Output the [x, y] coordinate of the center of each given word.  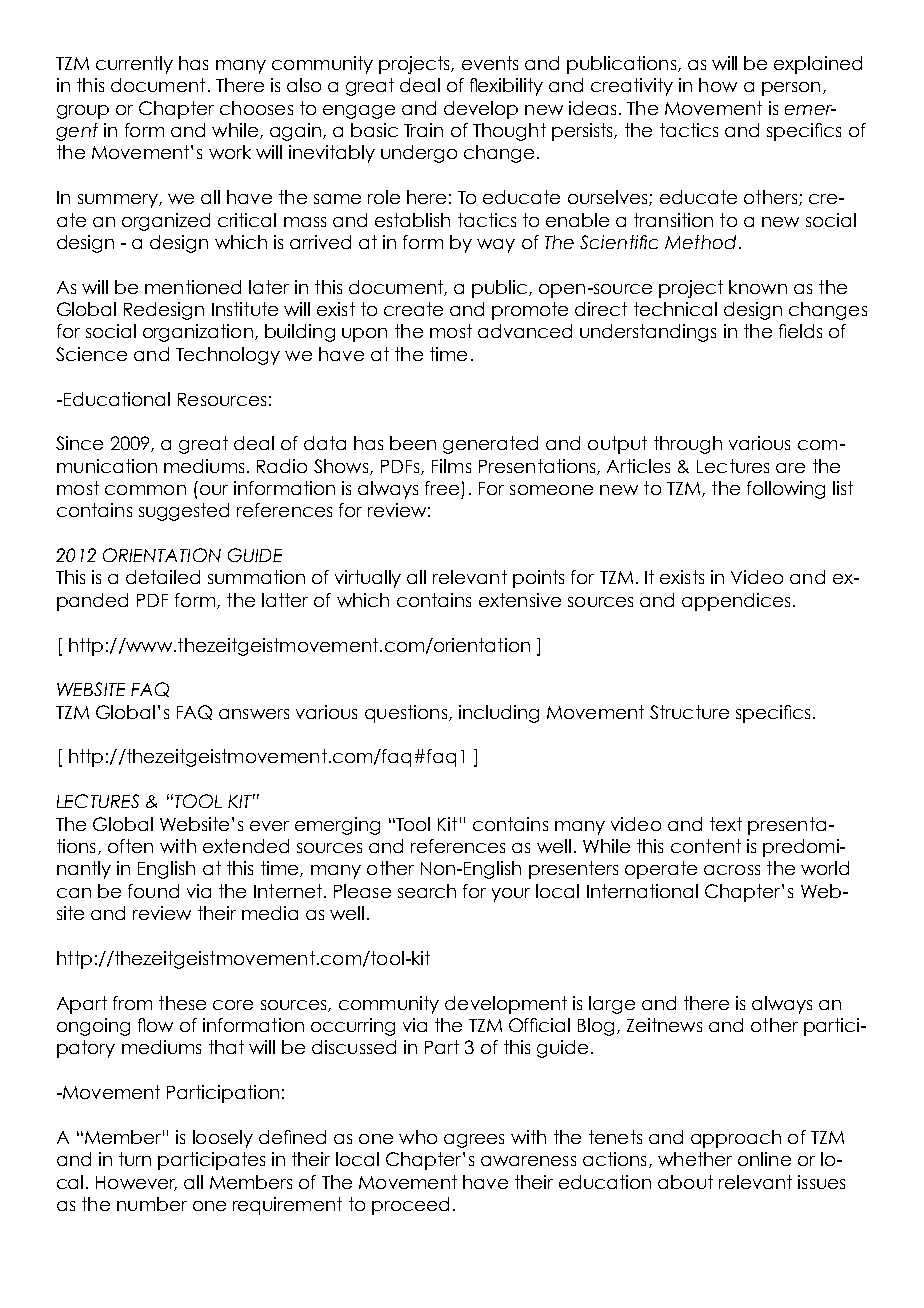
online [764, 1159]
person [791, 89]
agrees [474, 1141]
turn [135, 1159]
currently [134, 65]
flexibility [506, 87]
